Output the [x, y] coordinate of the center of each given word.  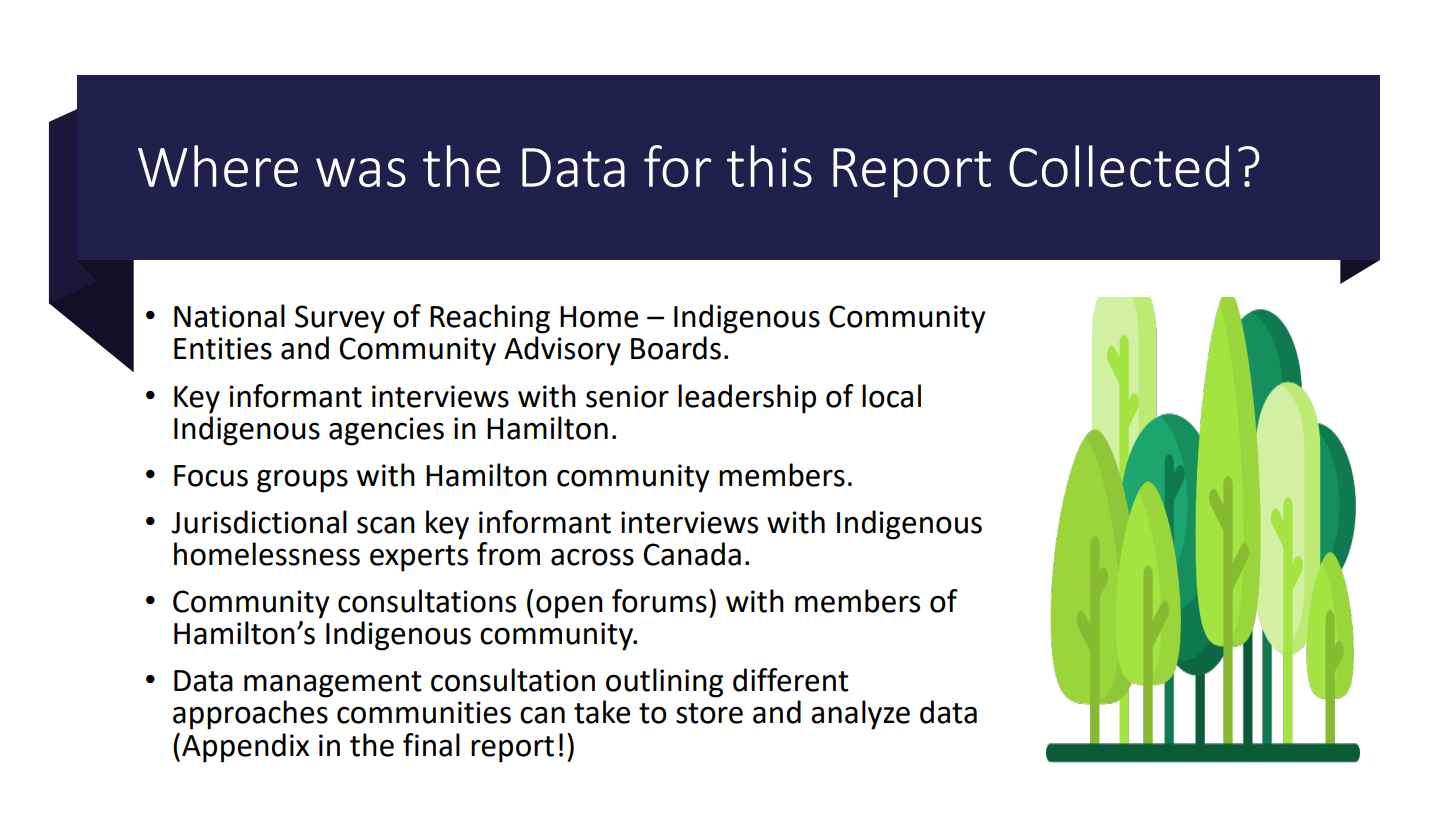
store [709, 713]
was [361, 172]
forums [659, 601]
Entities [223, 348]
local [891, 396]
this [769, 166]
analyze [860, 715]
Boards [676, 348]
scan [386, 525]
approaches [250, 715]
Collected [1119, 166]
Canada [692, 554]
